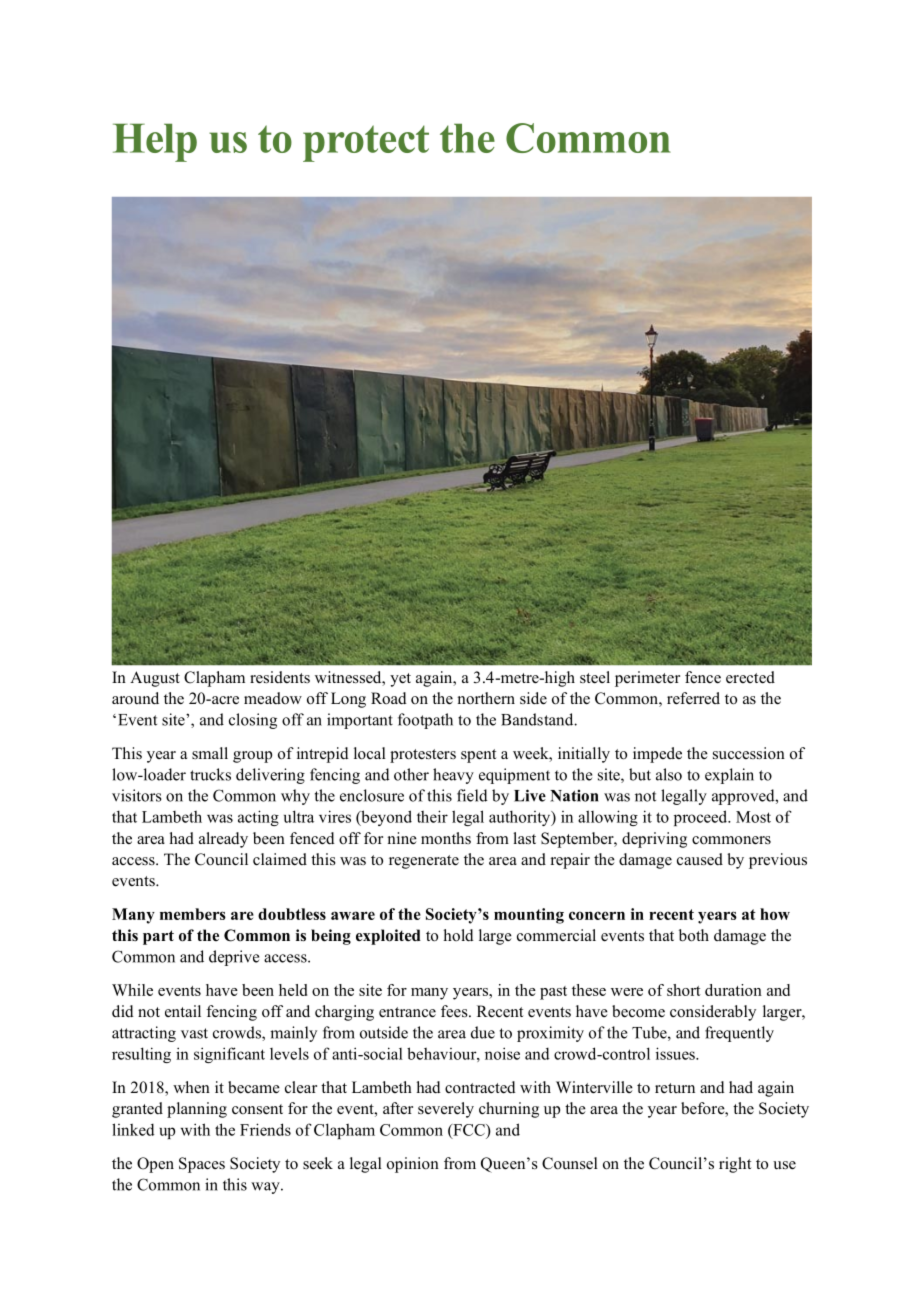 The height and width of the image is (1307, 924). Describe the element at coordinates (446, 1110) in the image. I see `severely` at that location.
